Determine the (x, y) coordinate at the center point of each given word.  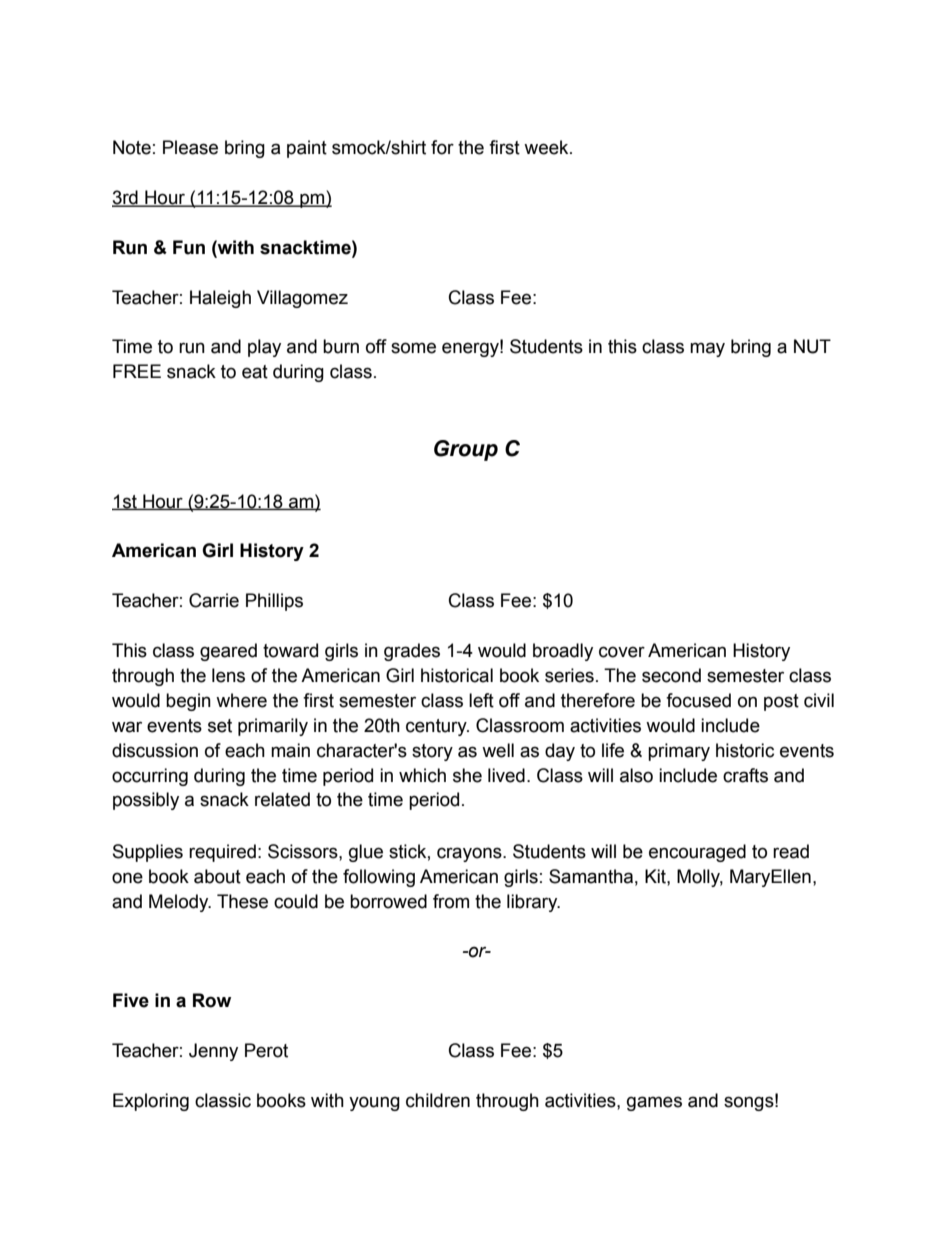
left (481, 700)
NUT (812, 346)
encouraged (697, 853)
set (220, 726)
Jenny (213, 1052)
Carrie (214, 600)
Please (190, 147)
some (413, 348)
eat (255, 372)
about (217, 876)
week (547, 147)
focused (698, 700)
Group (466, 450)
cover (622, 652)
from (451, 901)
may (707, 349)
